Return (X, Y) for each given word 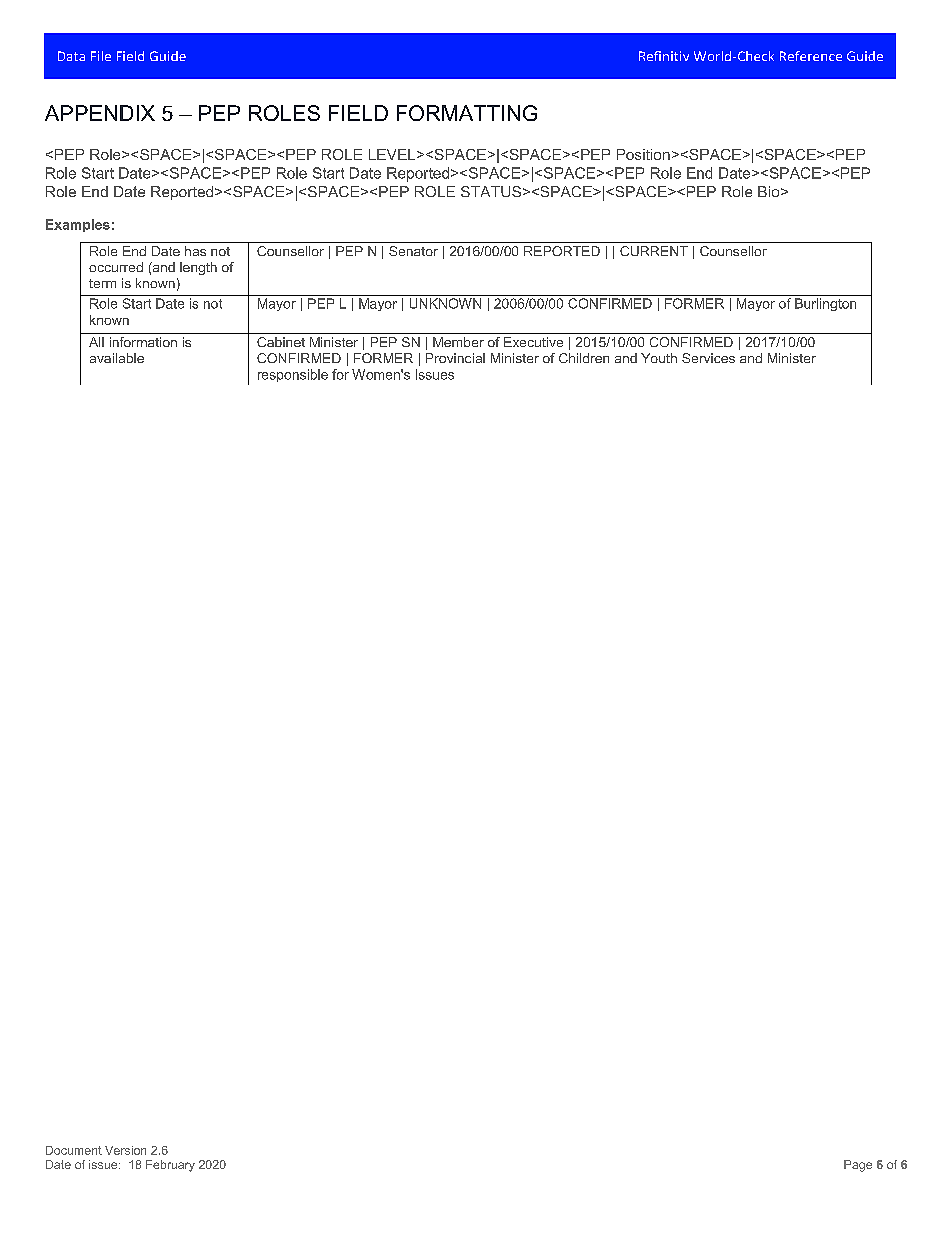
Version (125, 1150)
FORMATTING (467, 113)
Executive (533, 342)
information (143, 342)
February (170, 1166)
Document (74, 1150)
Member (458, 342)
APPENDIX (100, 113)
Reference (811, 56)
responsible (293, 375)
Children (584, 358)
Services (708, 358)
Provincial (455, 358)
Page (858, 1166)
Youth (659, 358)
